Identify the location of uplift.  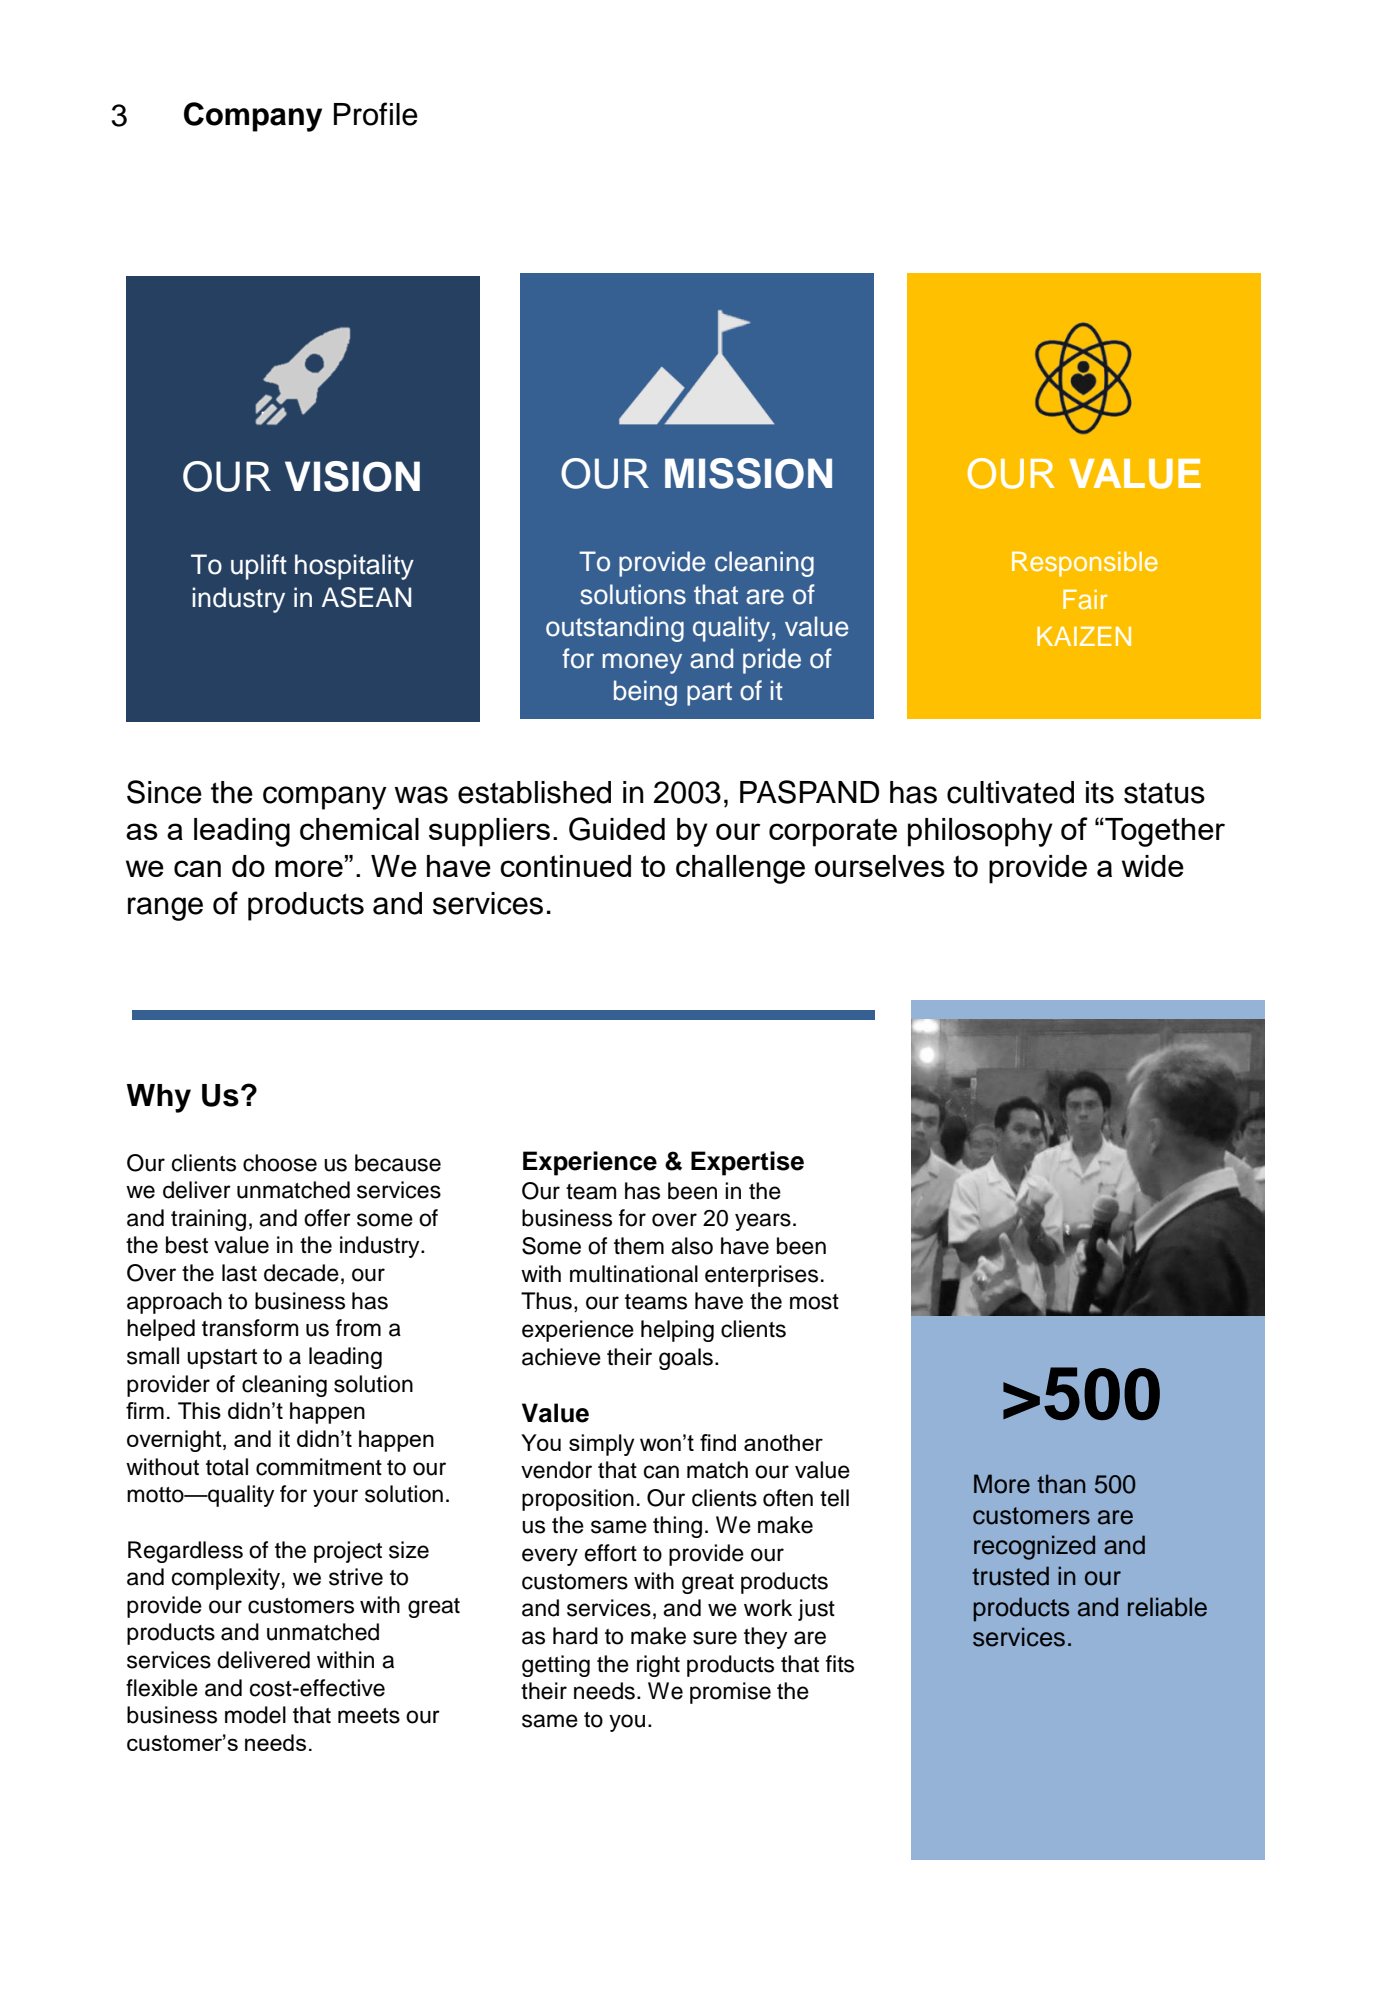
(259, 567).
